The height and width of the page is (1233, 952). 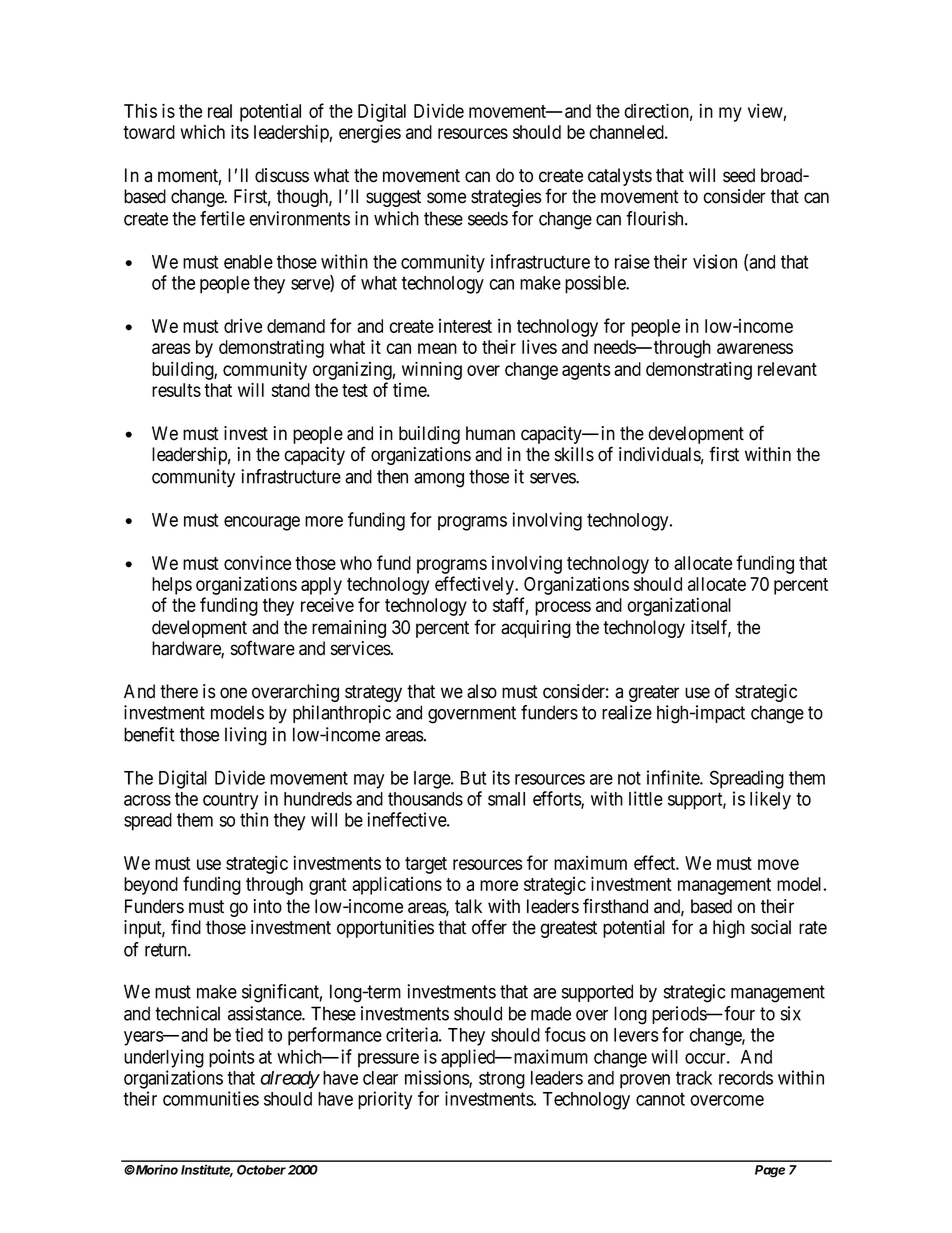 I want to click on country, so click(x=230, y=801).
